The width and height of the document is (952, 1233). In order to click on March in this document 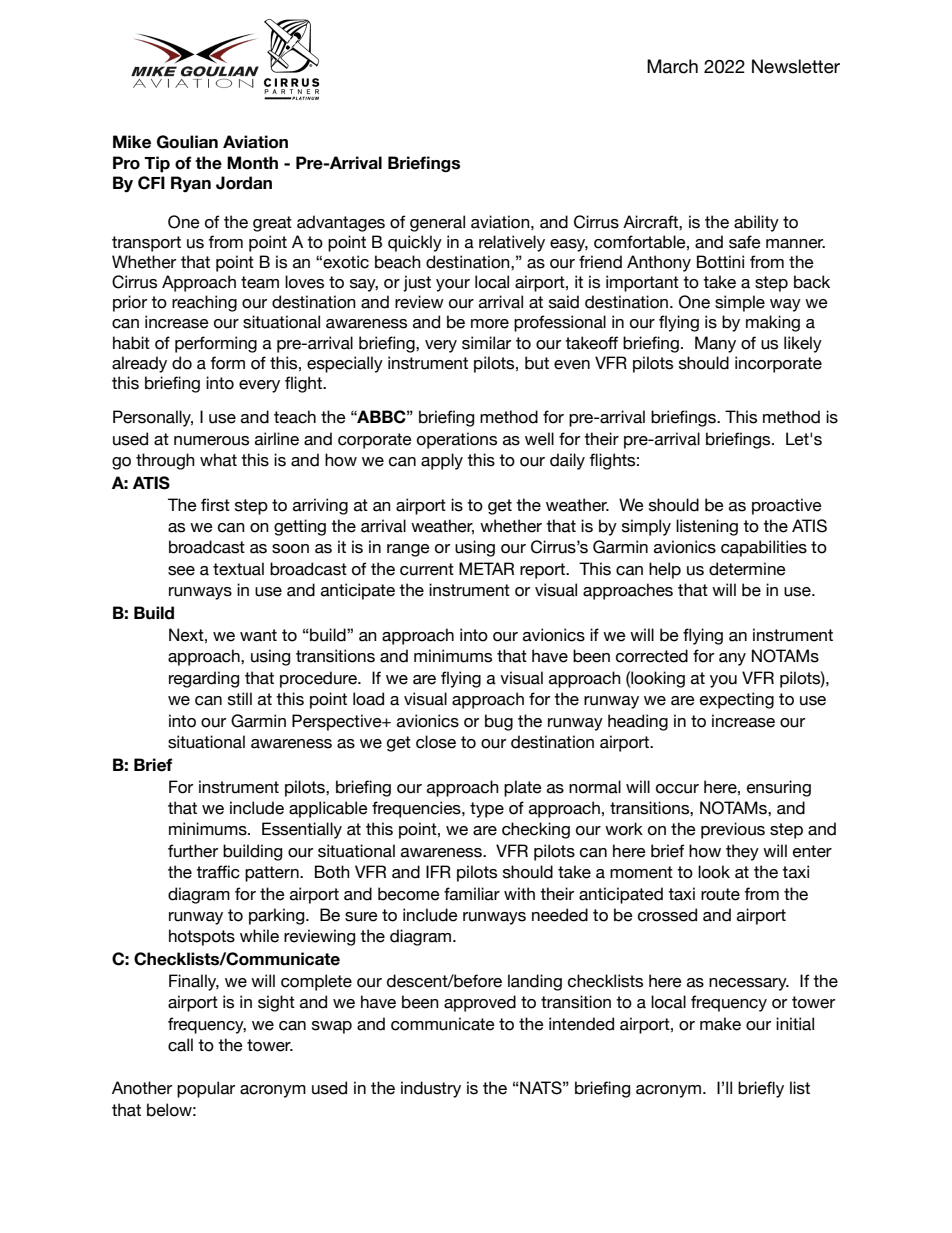, I will do `click(672, 66)`.
